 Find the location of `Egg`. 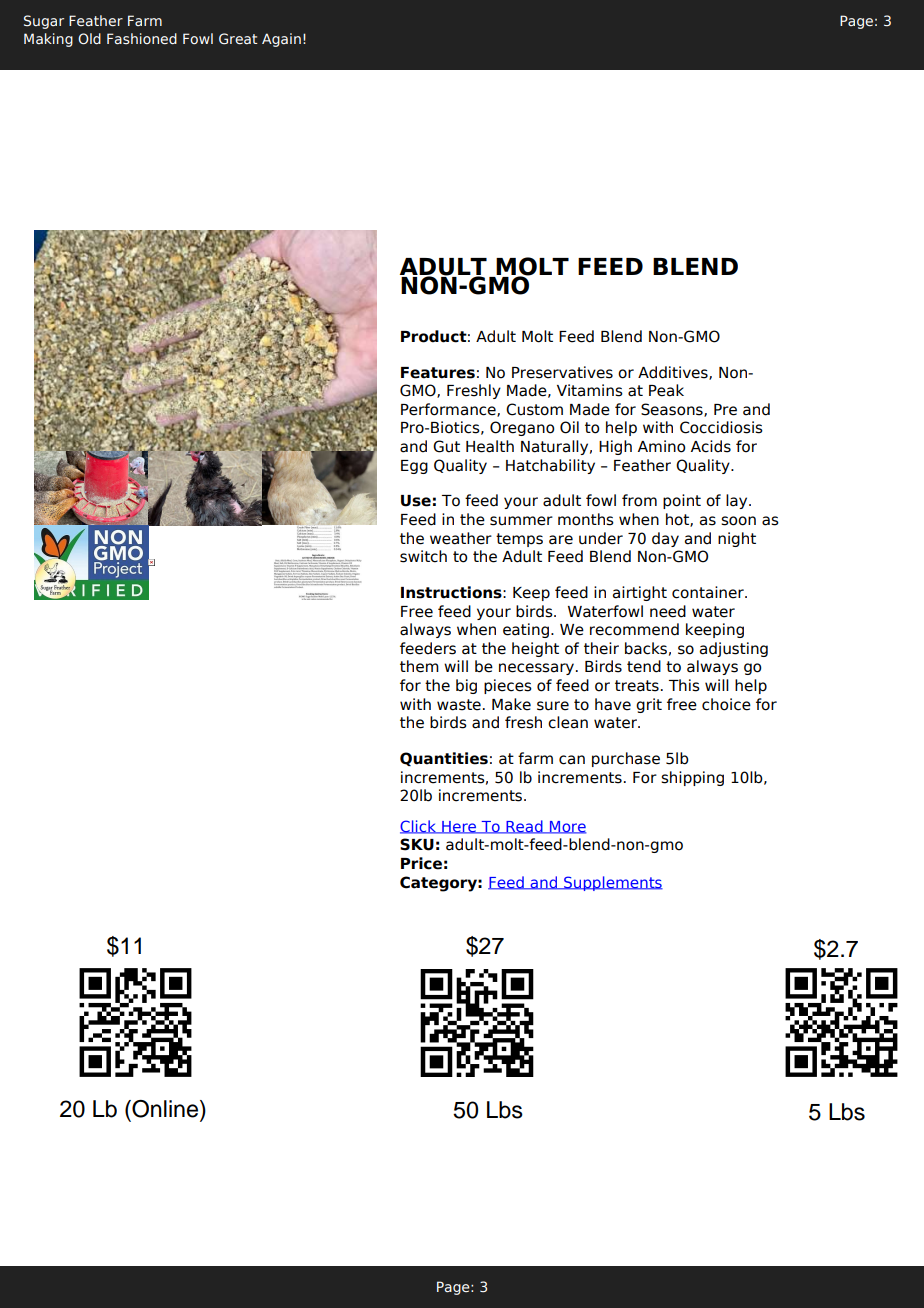

Egg is located at coordinates (414, 467).
